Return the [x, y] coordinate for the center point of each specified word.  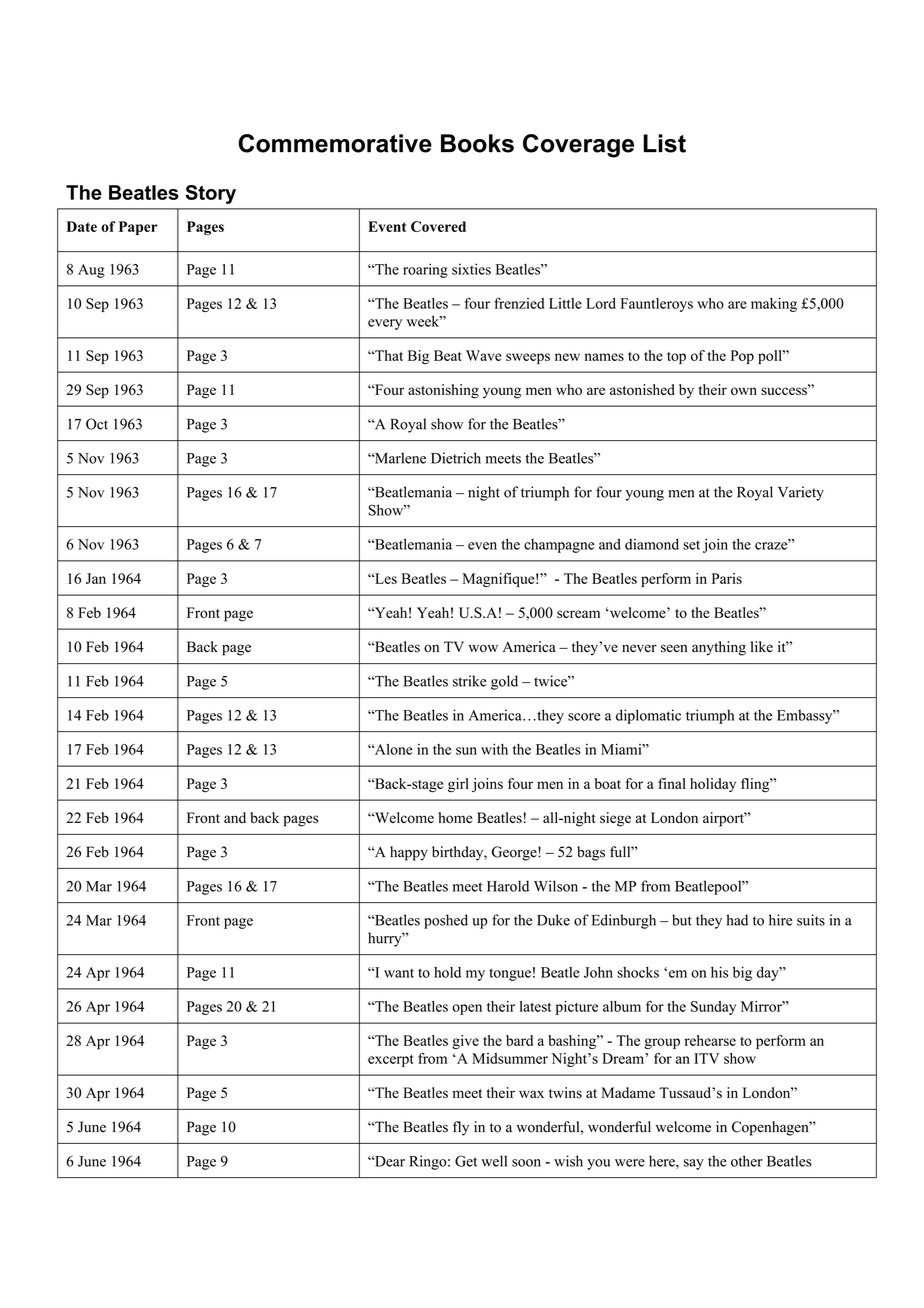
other [747, 1161]
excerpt [391, 1061]
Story [210, 194]
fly [461, 1128]
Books [477, 143]
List [664, 143]
